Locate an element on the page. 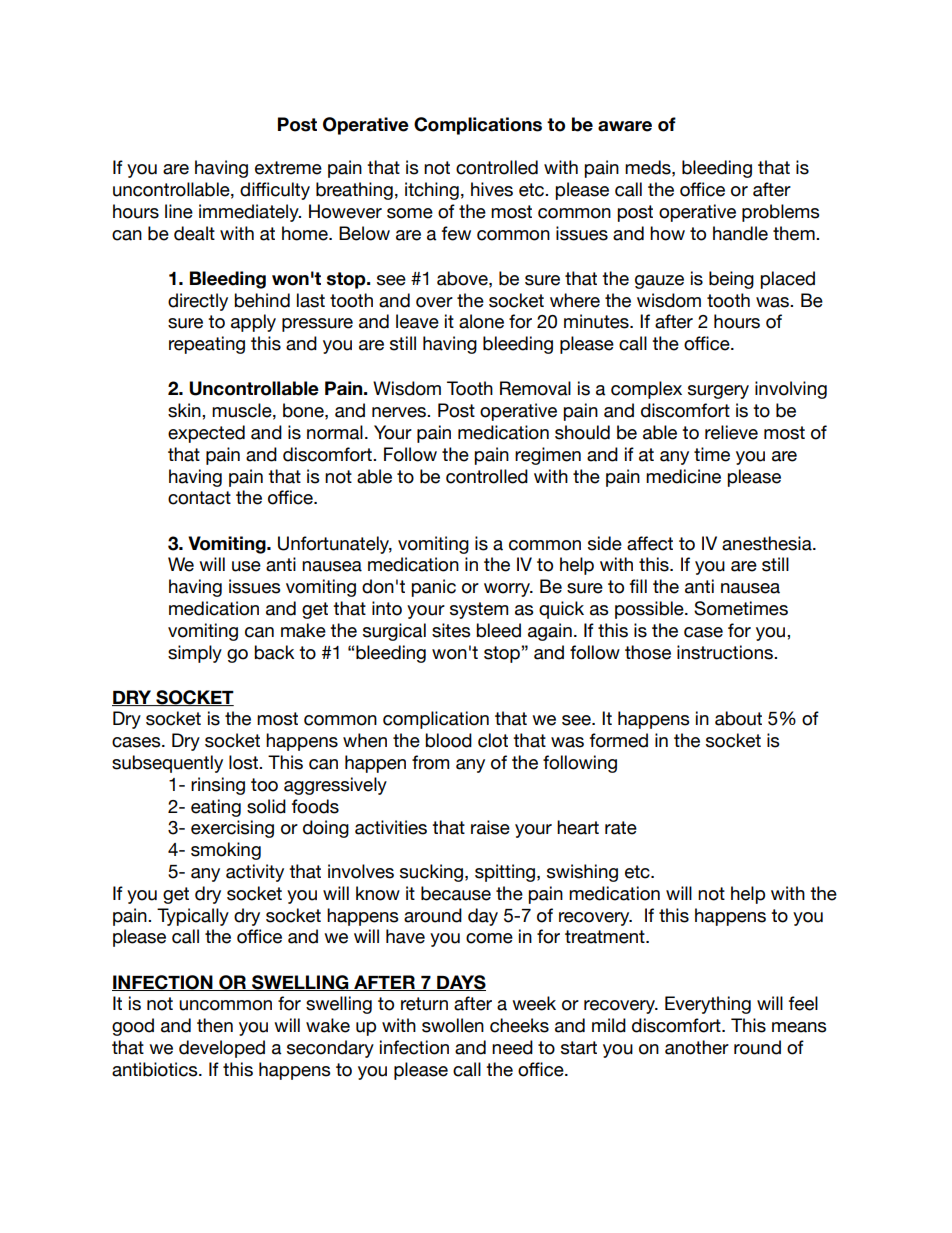 This image has height=1233, width=952. hives is located at coordinates (492, 189).
